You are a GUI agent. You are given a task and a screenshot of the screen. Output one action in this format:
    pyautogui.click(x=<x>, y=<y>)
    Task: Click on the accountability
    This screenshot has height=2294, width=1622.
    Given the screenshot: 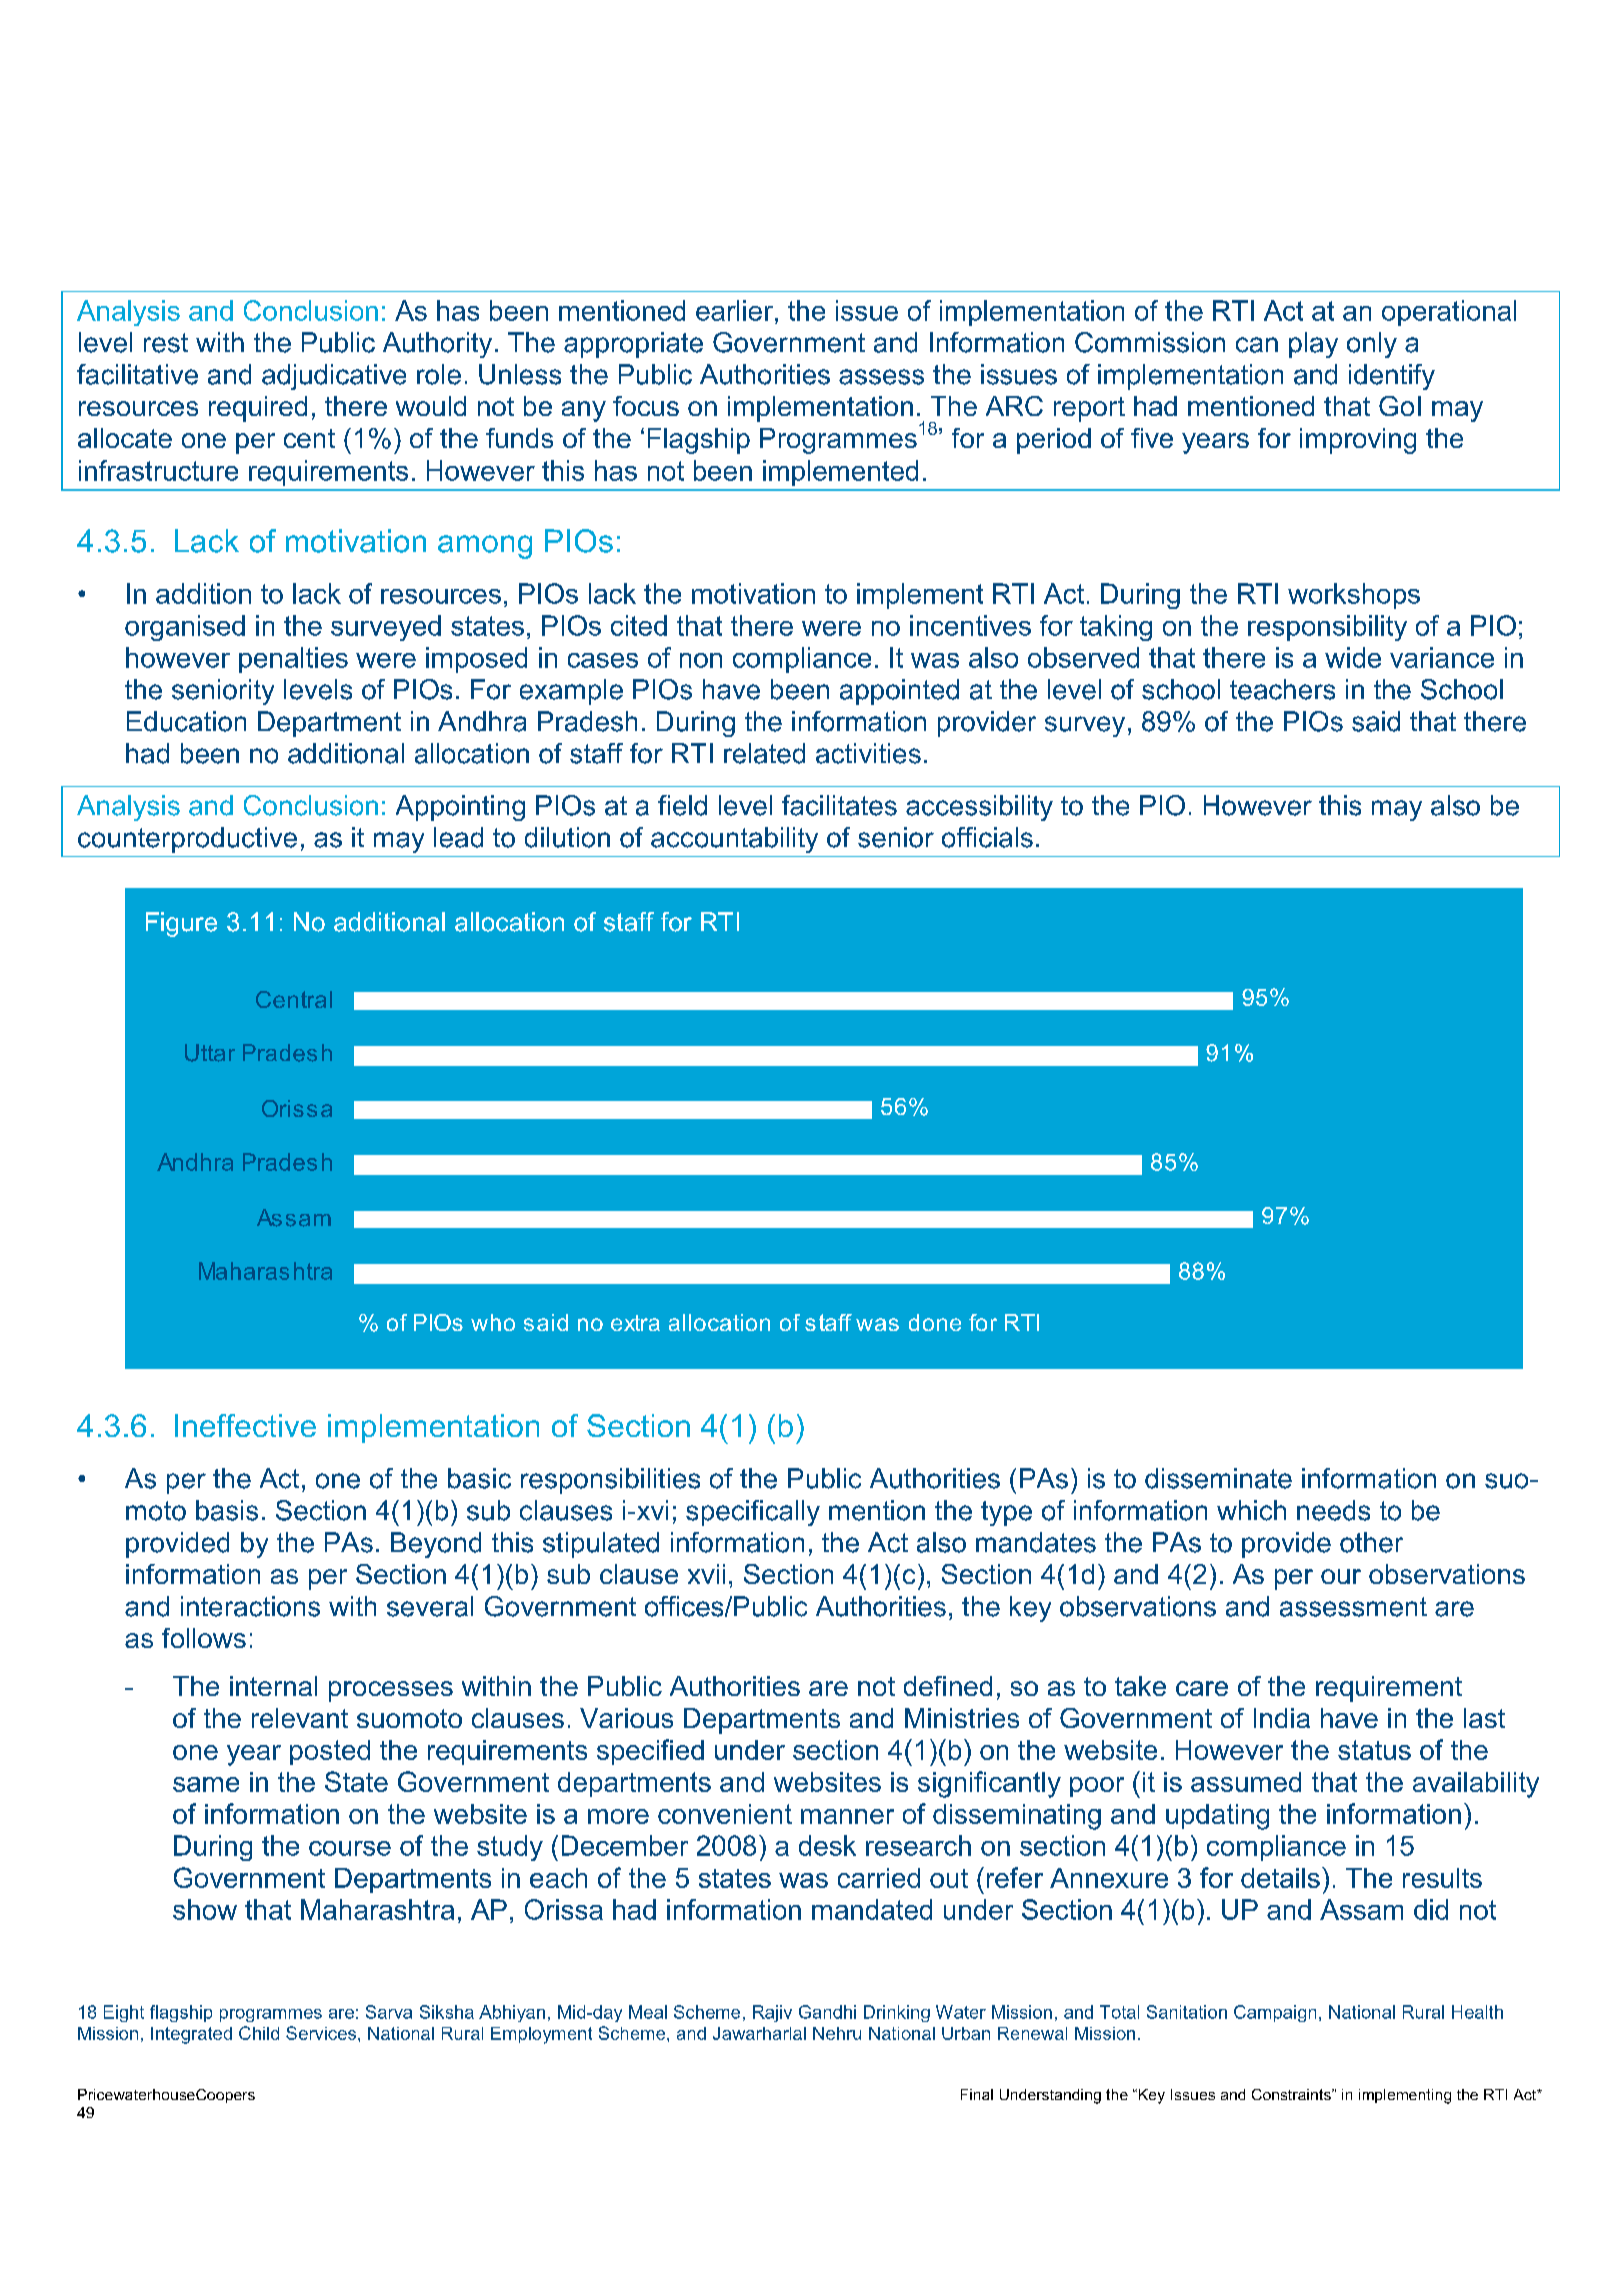 What is the action you would take?
    pyautogui.click(x=734, y=840)
